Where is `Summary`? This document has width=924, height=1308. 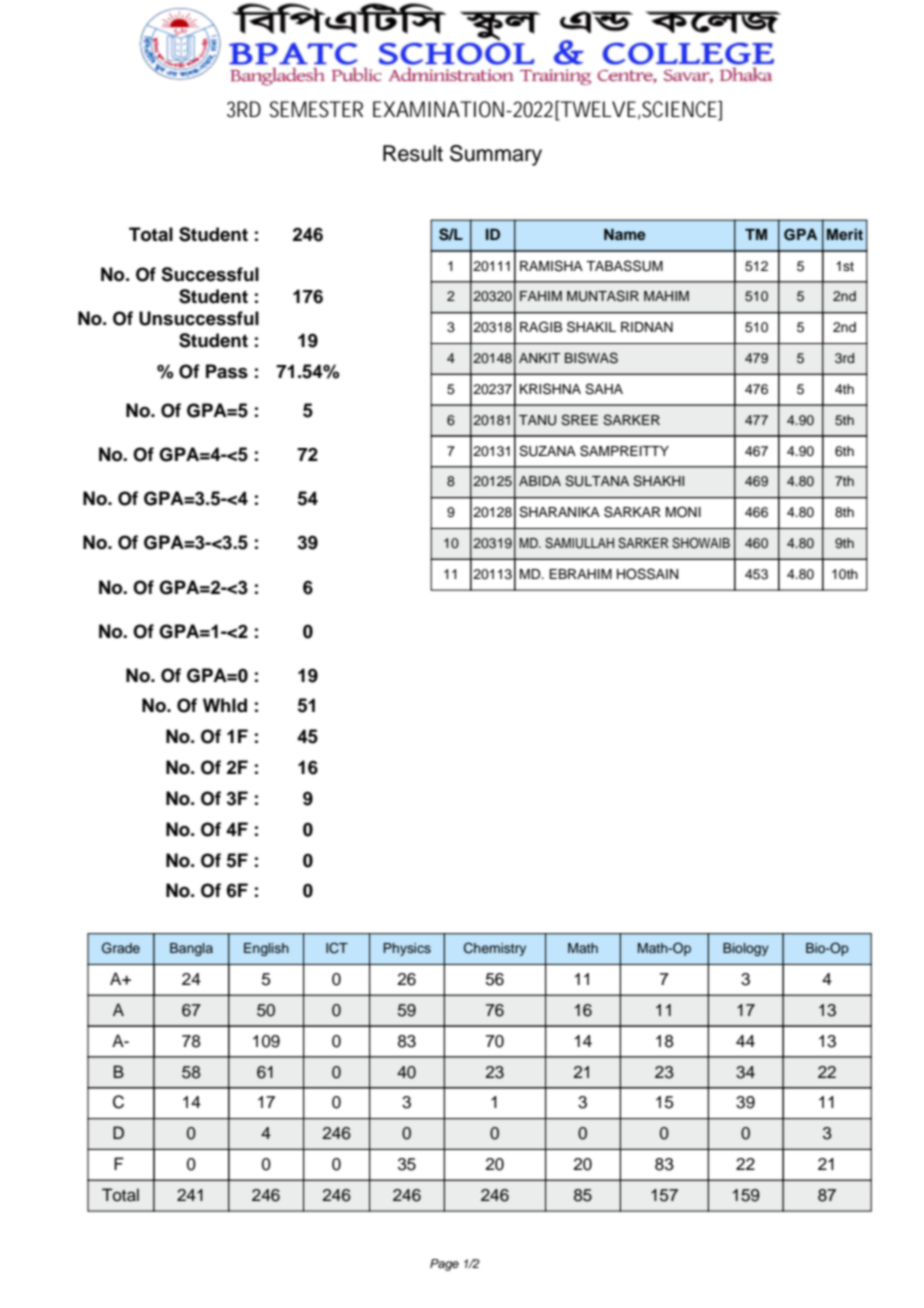 Summary is located at coordinates (496, 155).
